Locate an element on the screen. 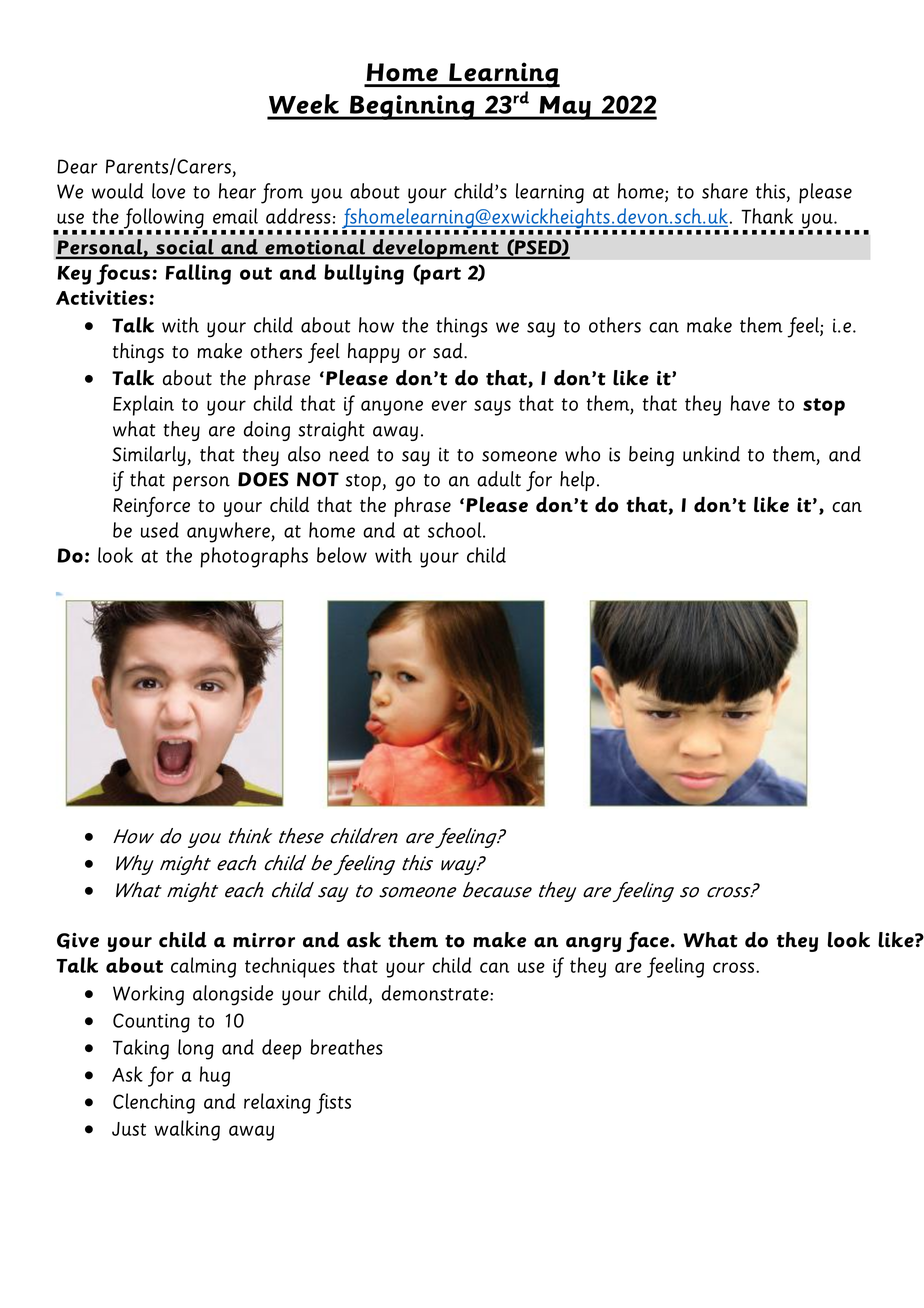  sad is located at coordinates (449, 351).
